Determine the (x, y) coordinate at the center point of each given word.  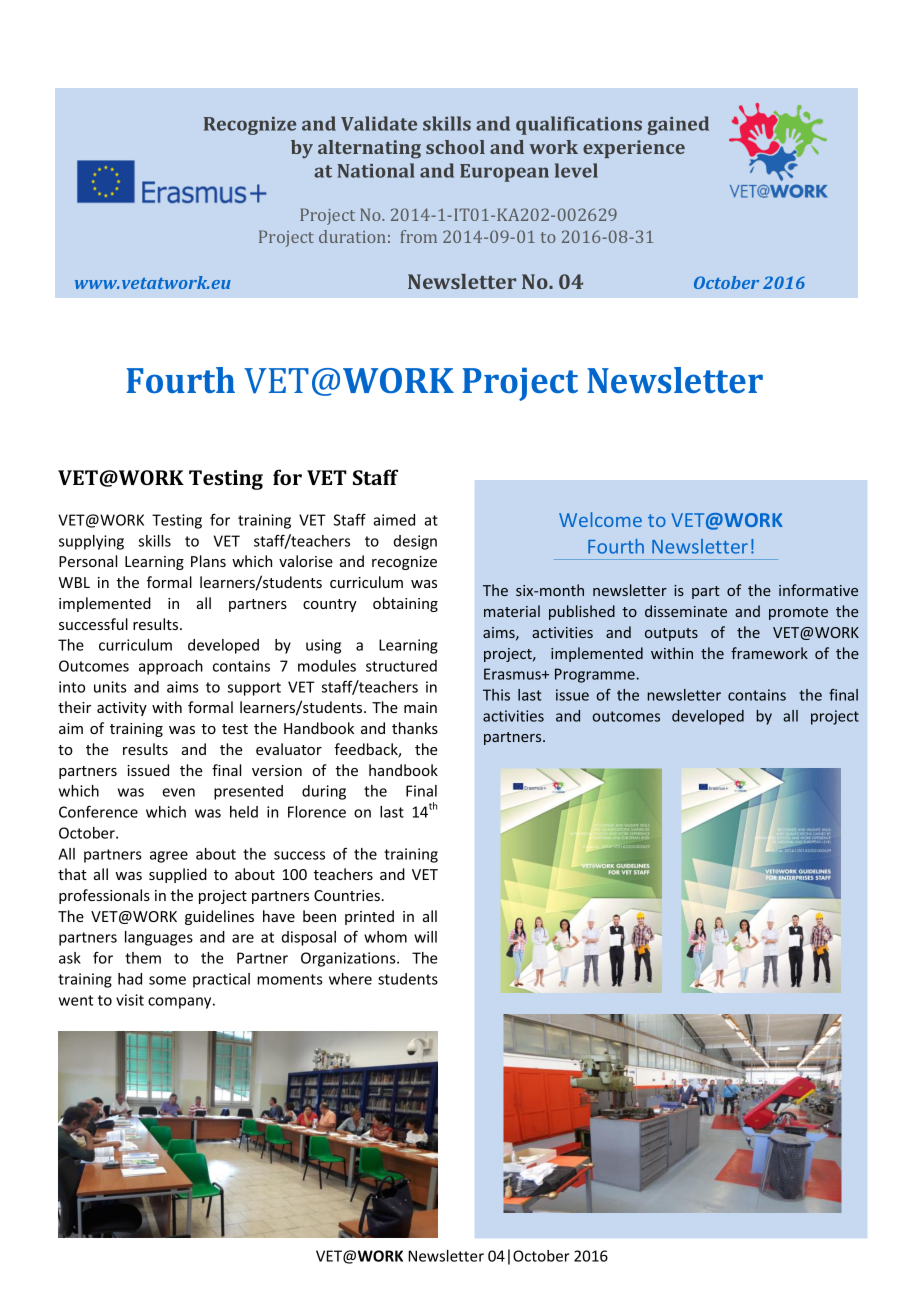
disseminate (686, 611)
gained (678, 125)
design (415, 542)
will (425, 937)
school (455, 147)
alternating (369, 149)
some (167, 980)
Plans (208, 561)
